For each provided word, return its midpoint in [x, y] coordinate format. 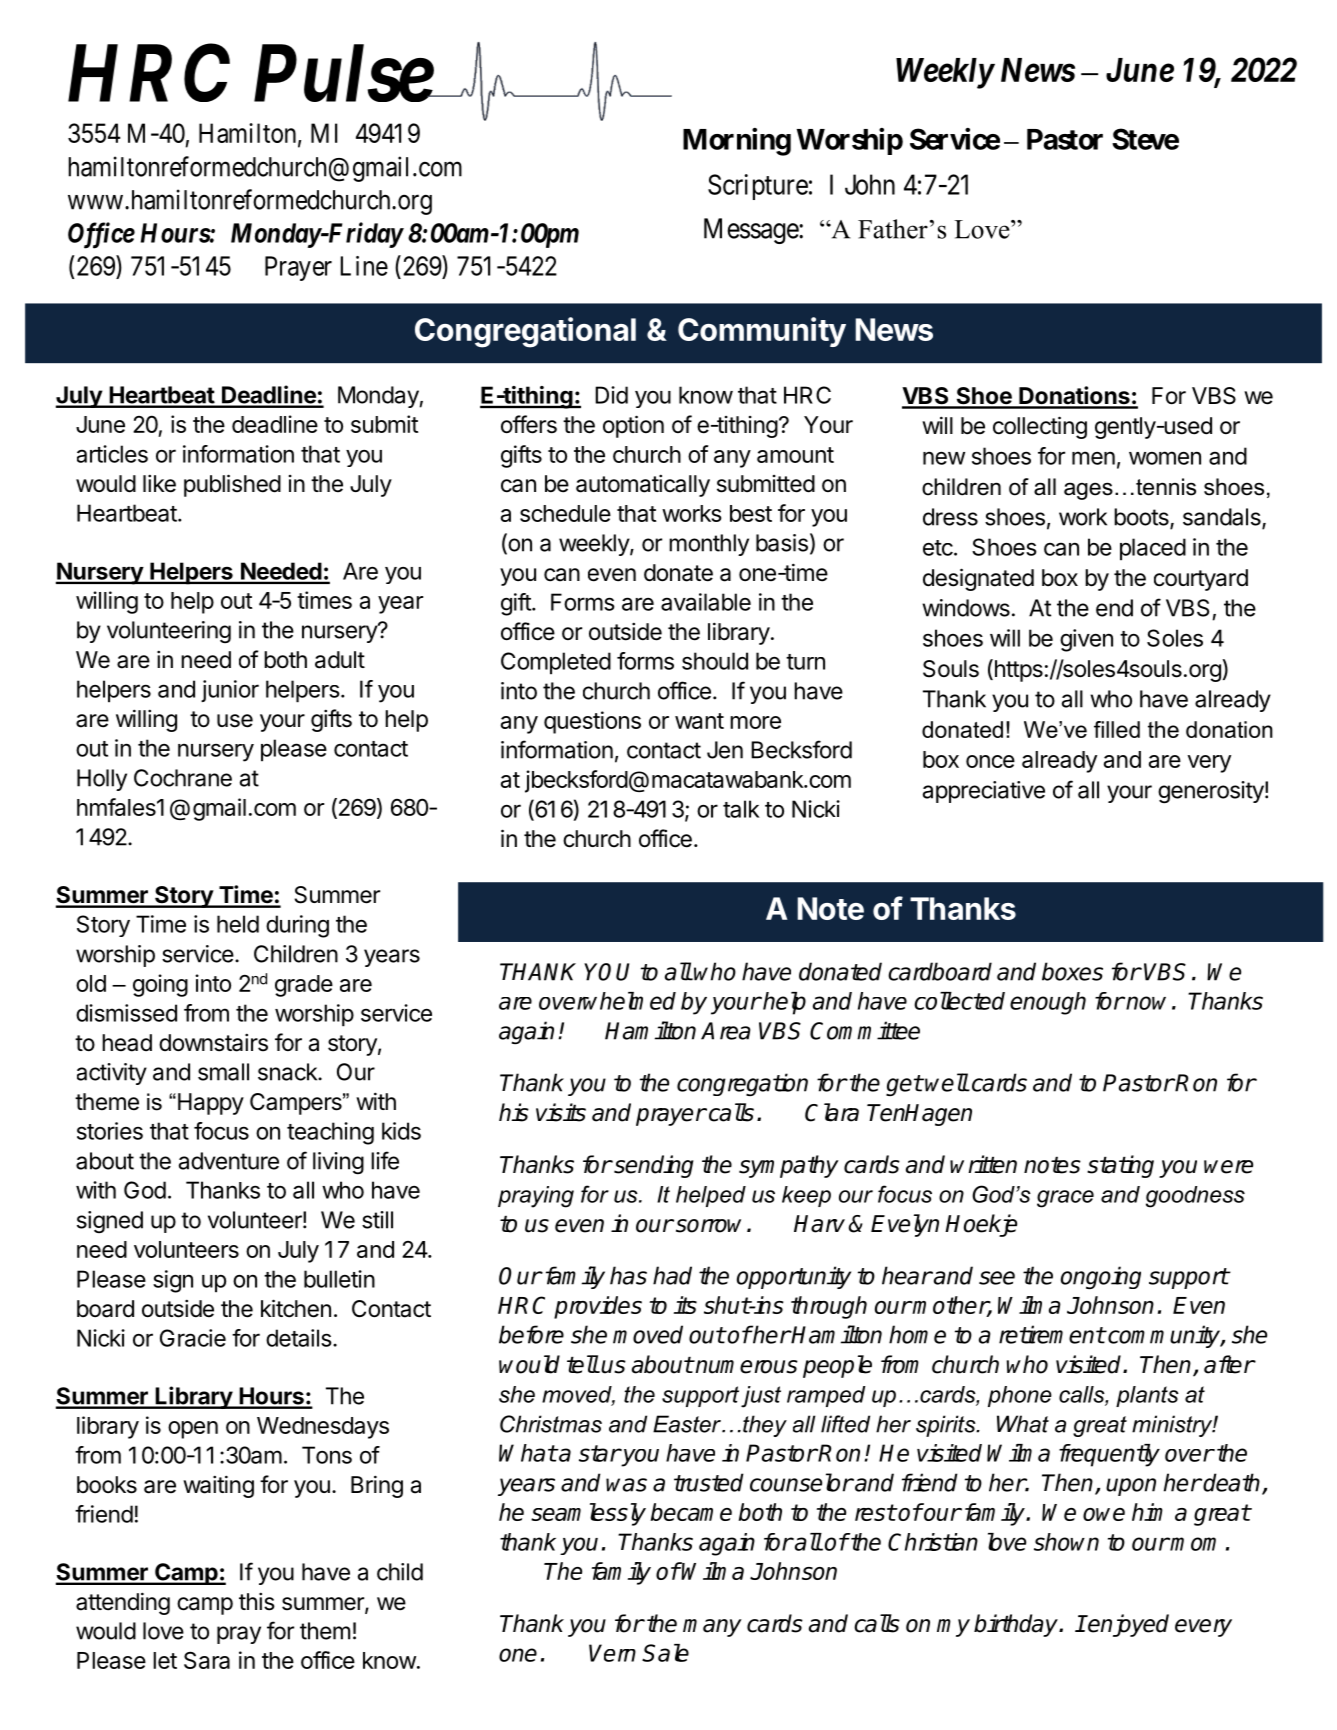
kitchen [296, 1308]
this [257, 1601]
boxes [1072, 971]
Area [726, 1031]
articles [112, 454]
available [706, 602]
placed [1153, 549]
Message [752, 231]
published [232, 485]
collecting [1040, 427]
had [672, 1275]
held [238, 924]
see [997, 1278]
